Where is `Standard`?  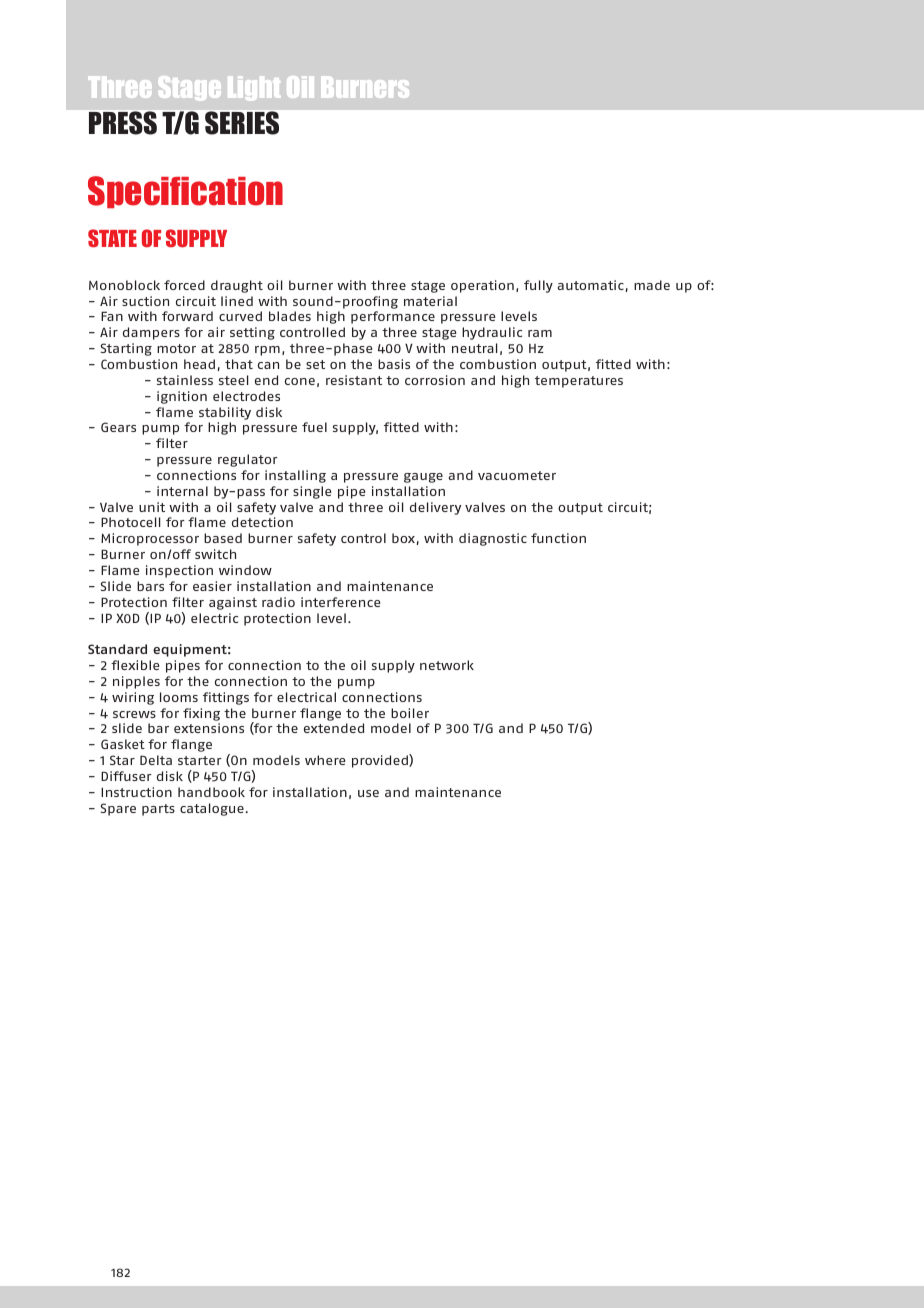 Standard is located at coordinates (117, 649).
